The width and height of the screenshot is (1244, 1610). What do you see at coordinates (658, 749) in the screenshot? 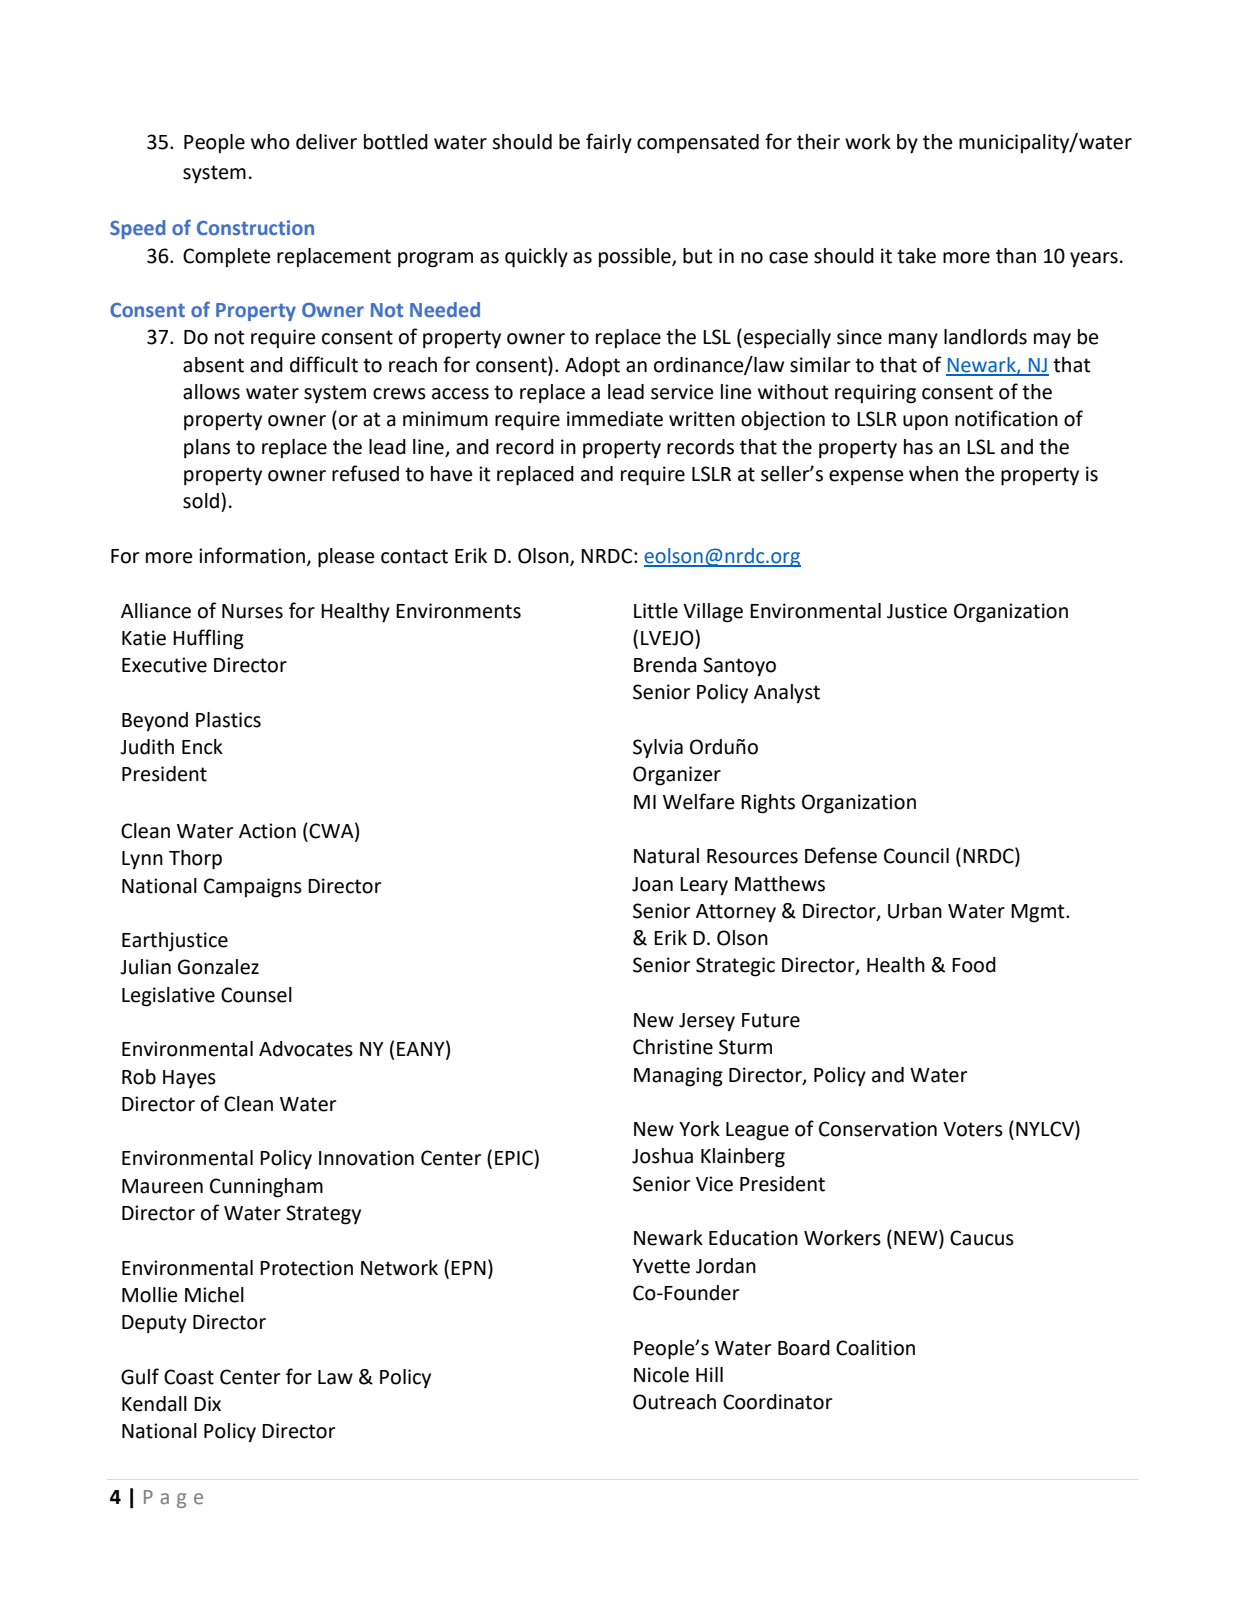
I see `Sylvia` at bounding box center [658, 749].
